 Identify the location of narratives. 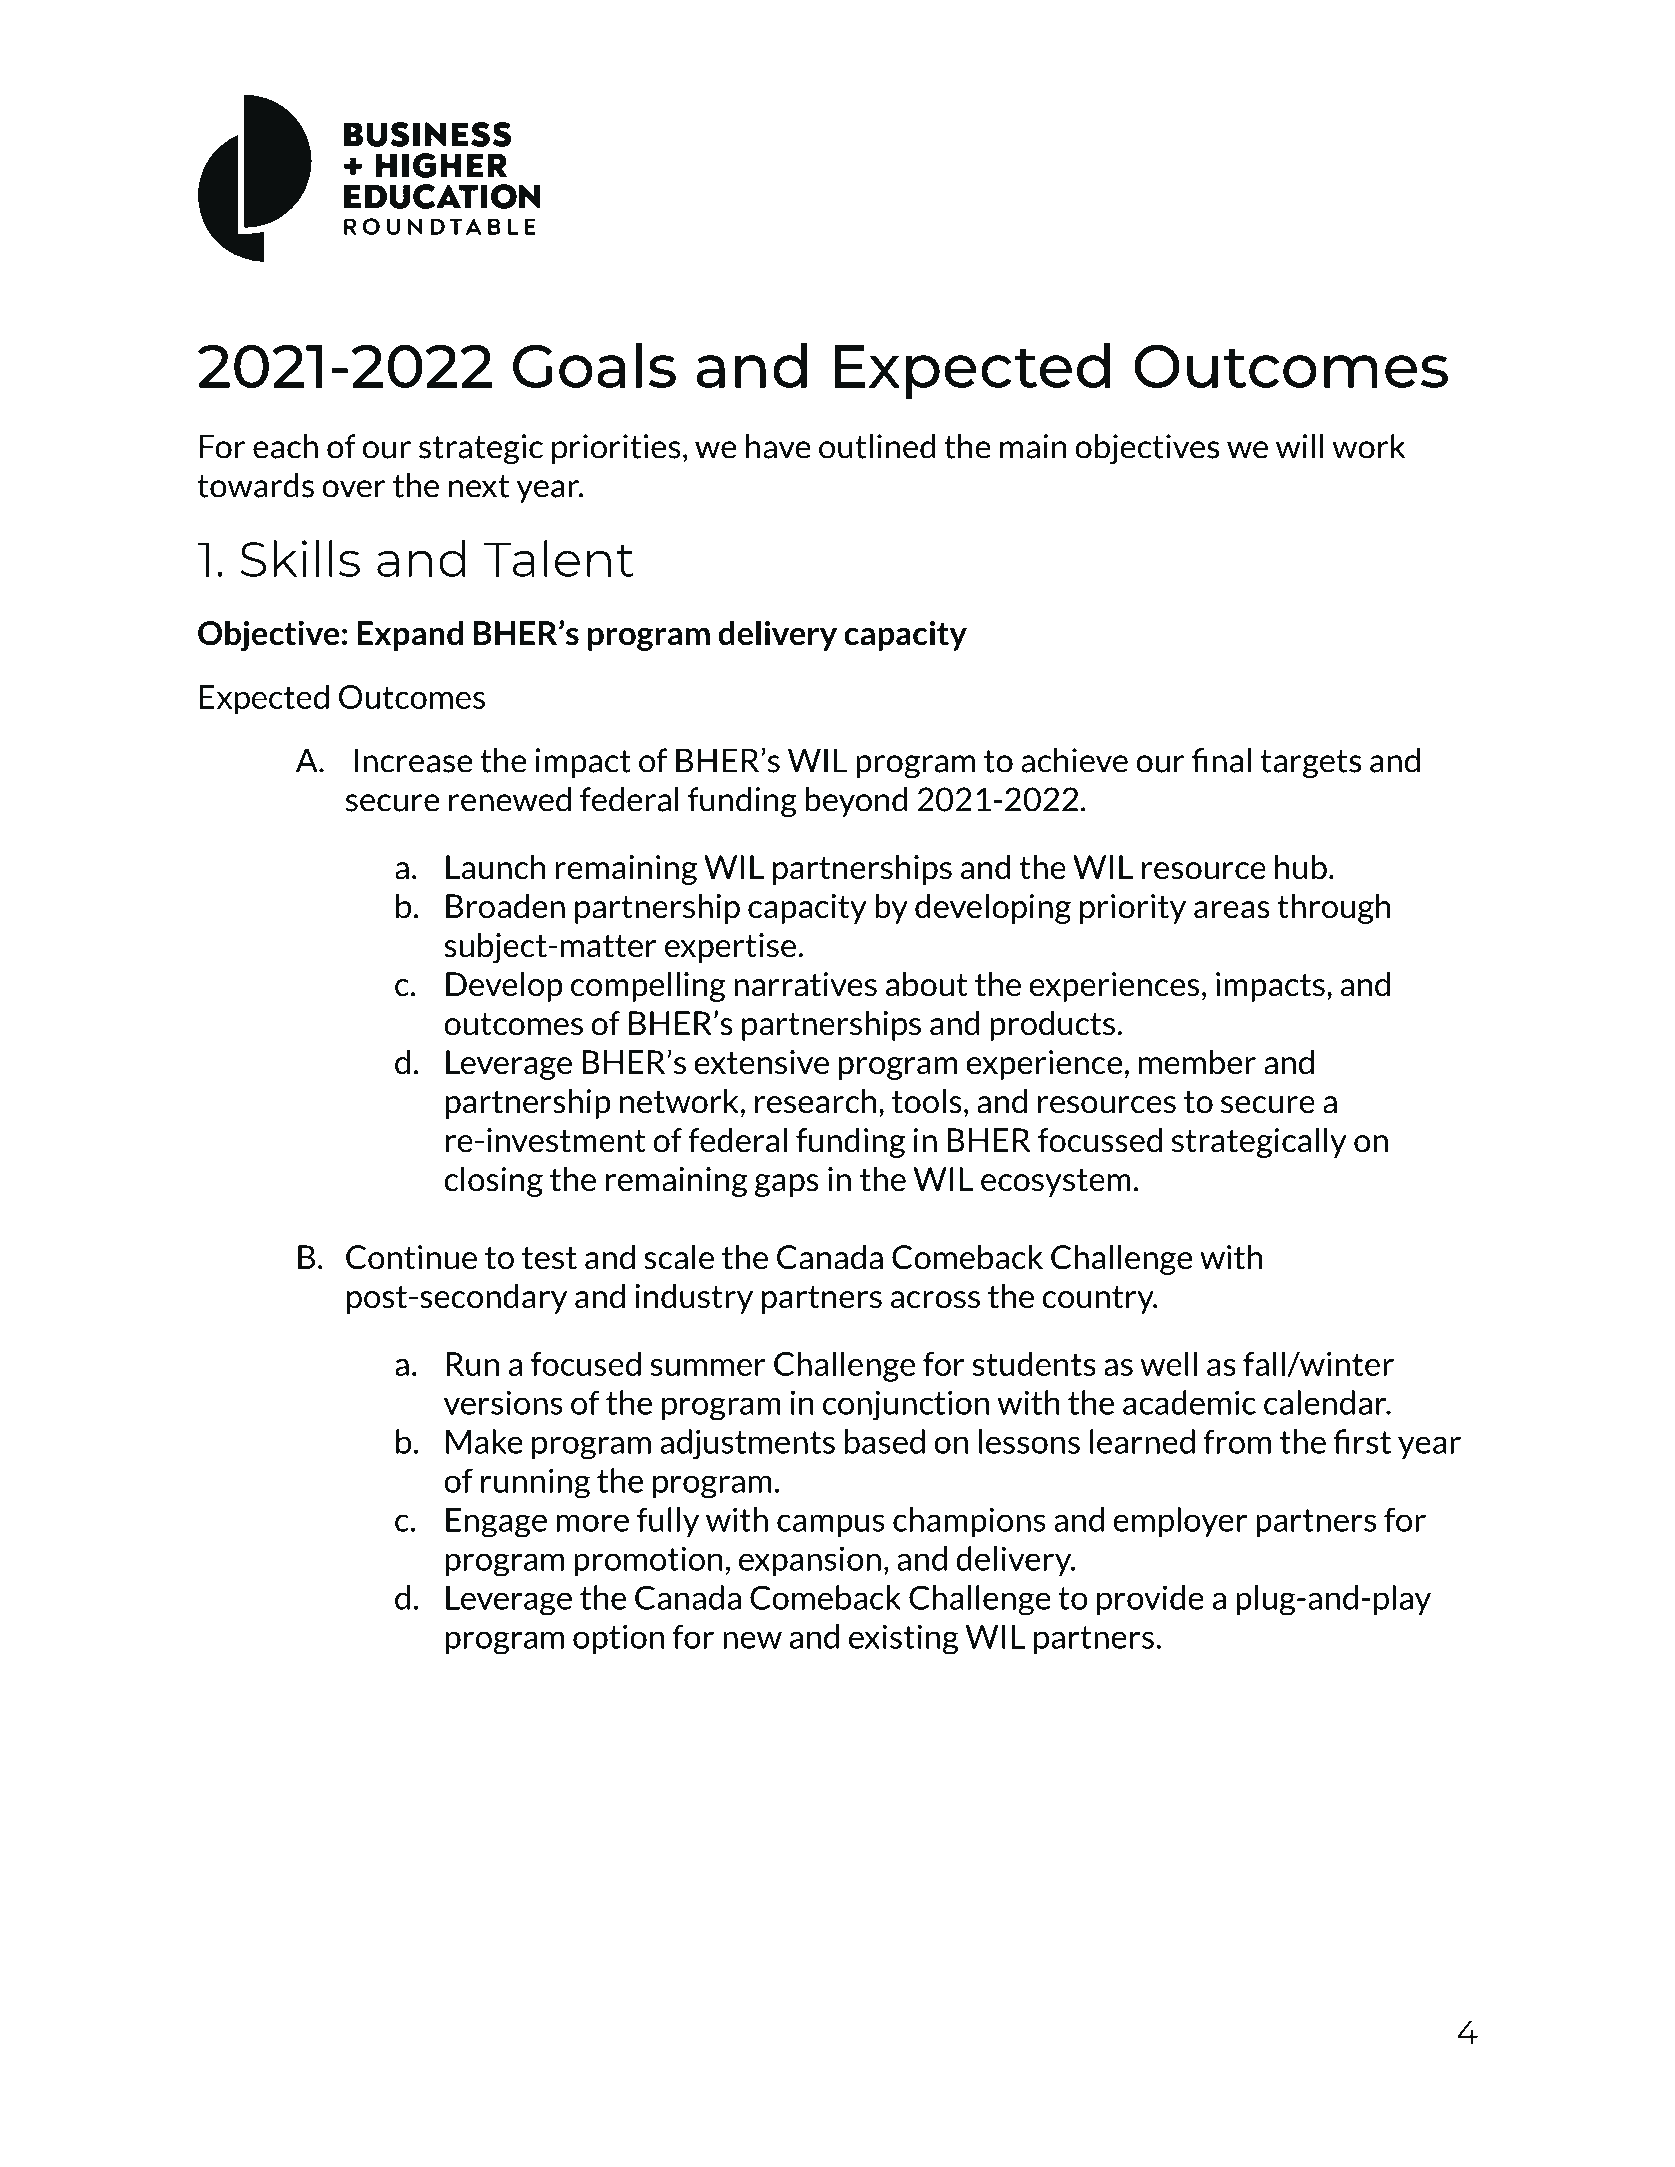
(805, 984).
